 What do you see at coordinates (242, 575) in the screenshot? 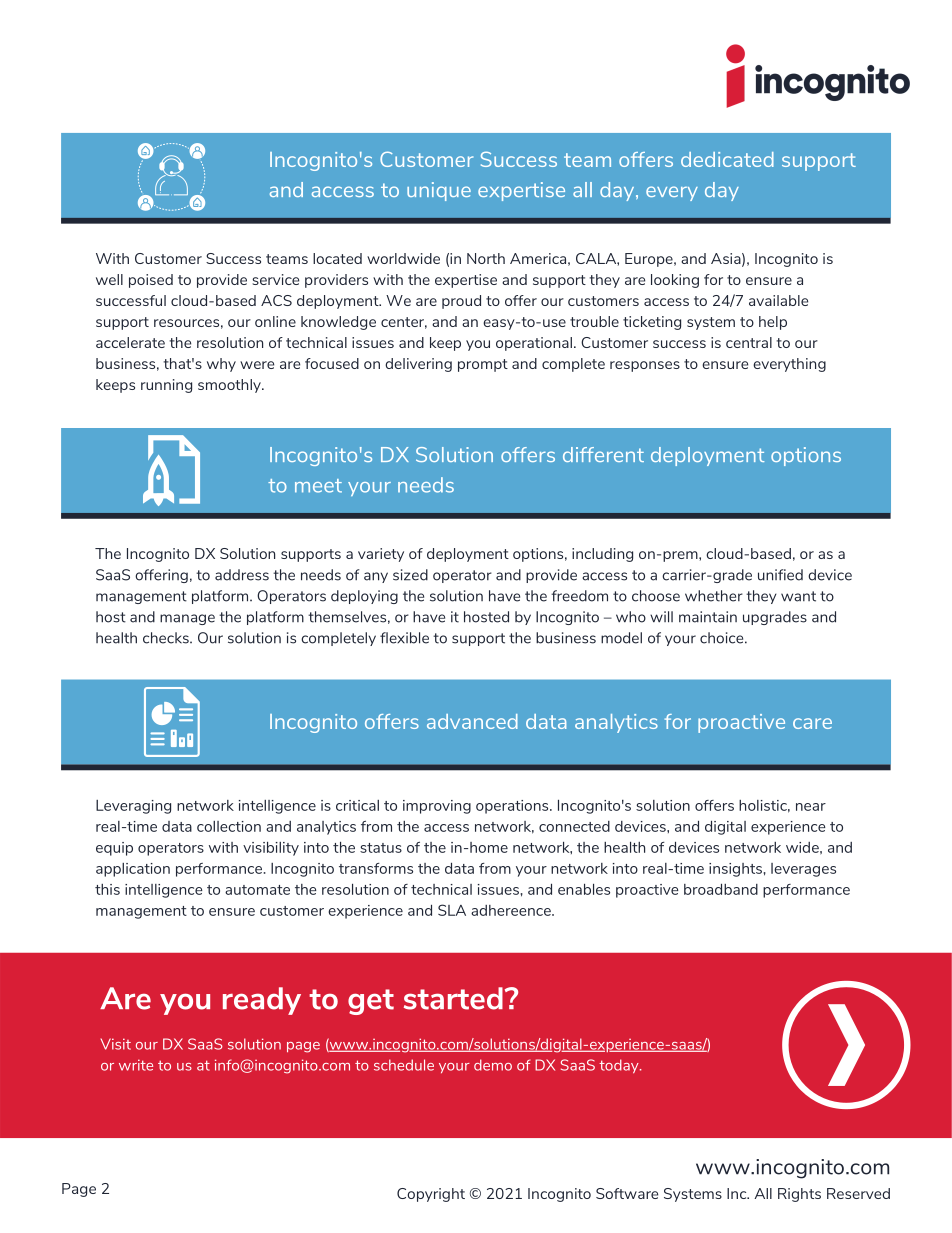
I see `address` at bounding box center [242, 575].
